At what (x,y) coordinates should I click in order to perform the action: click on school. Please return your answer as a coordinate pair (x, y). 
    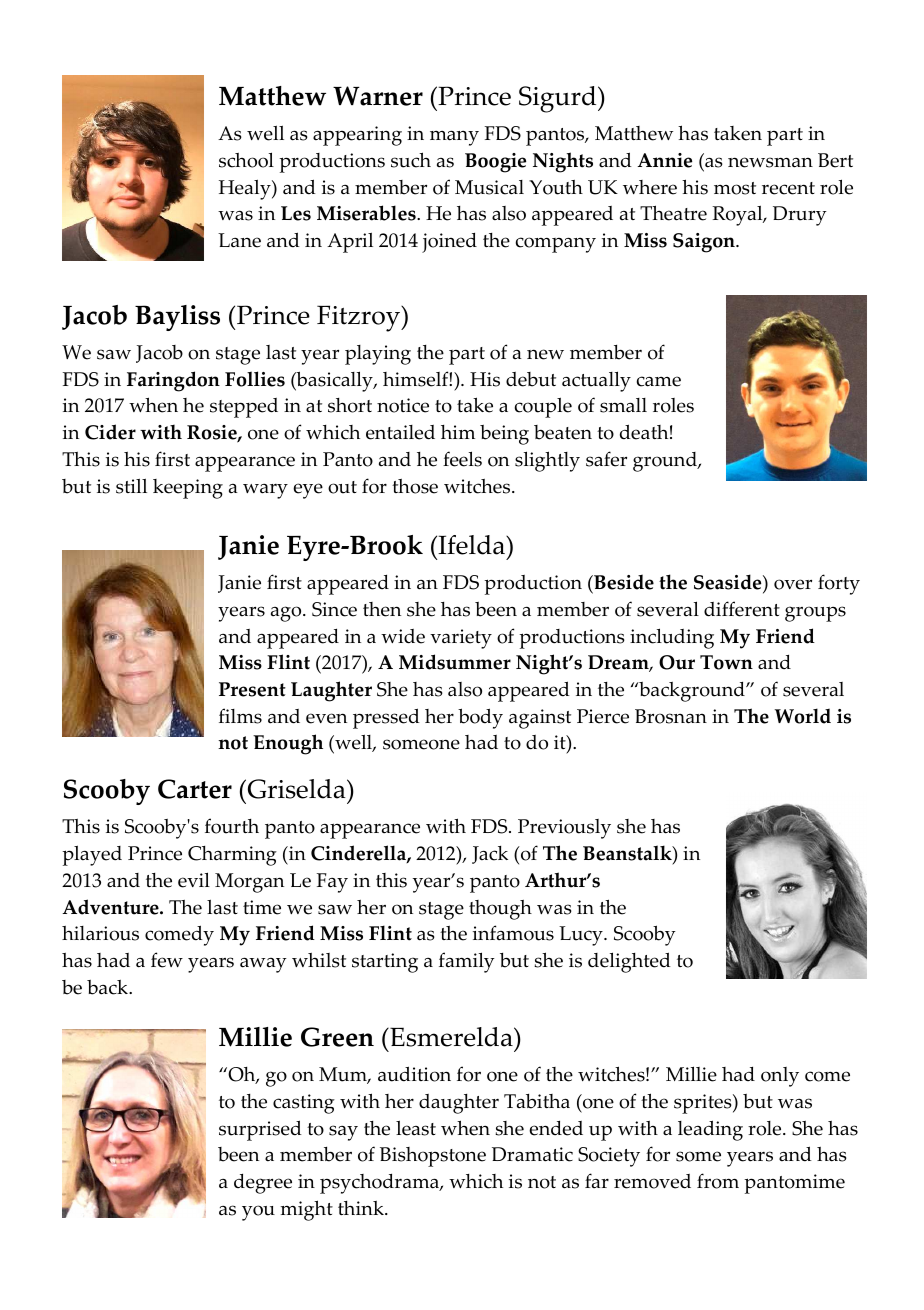
    Looking at the image, I should click on (246, 160).
